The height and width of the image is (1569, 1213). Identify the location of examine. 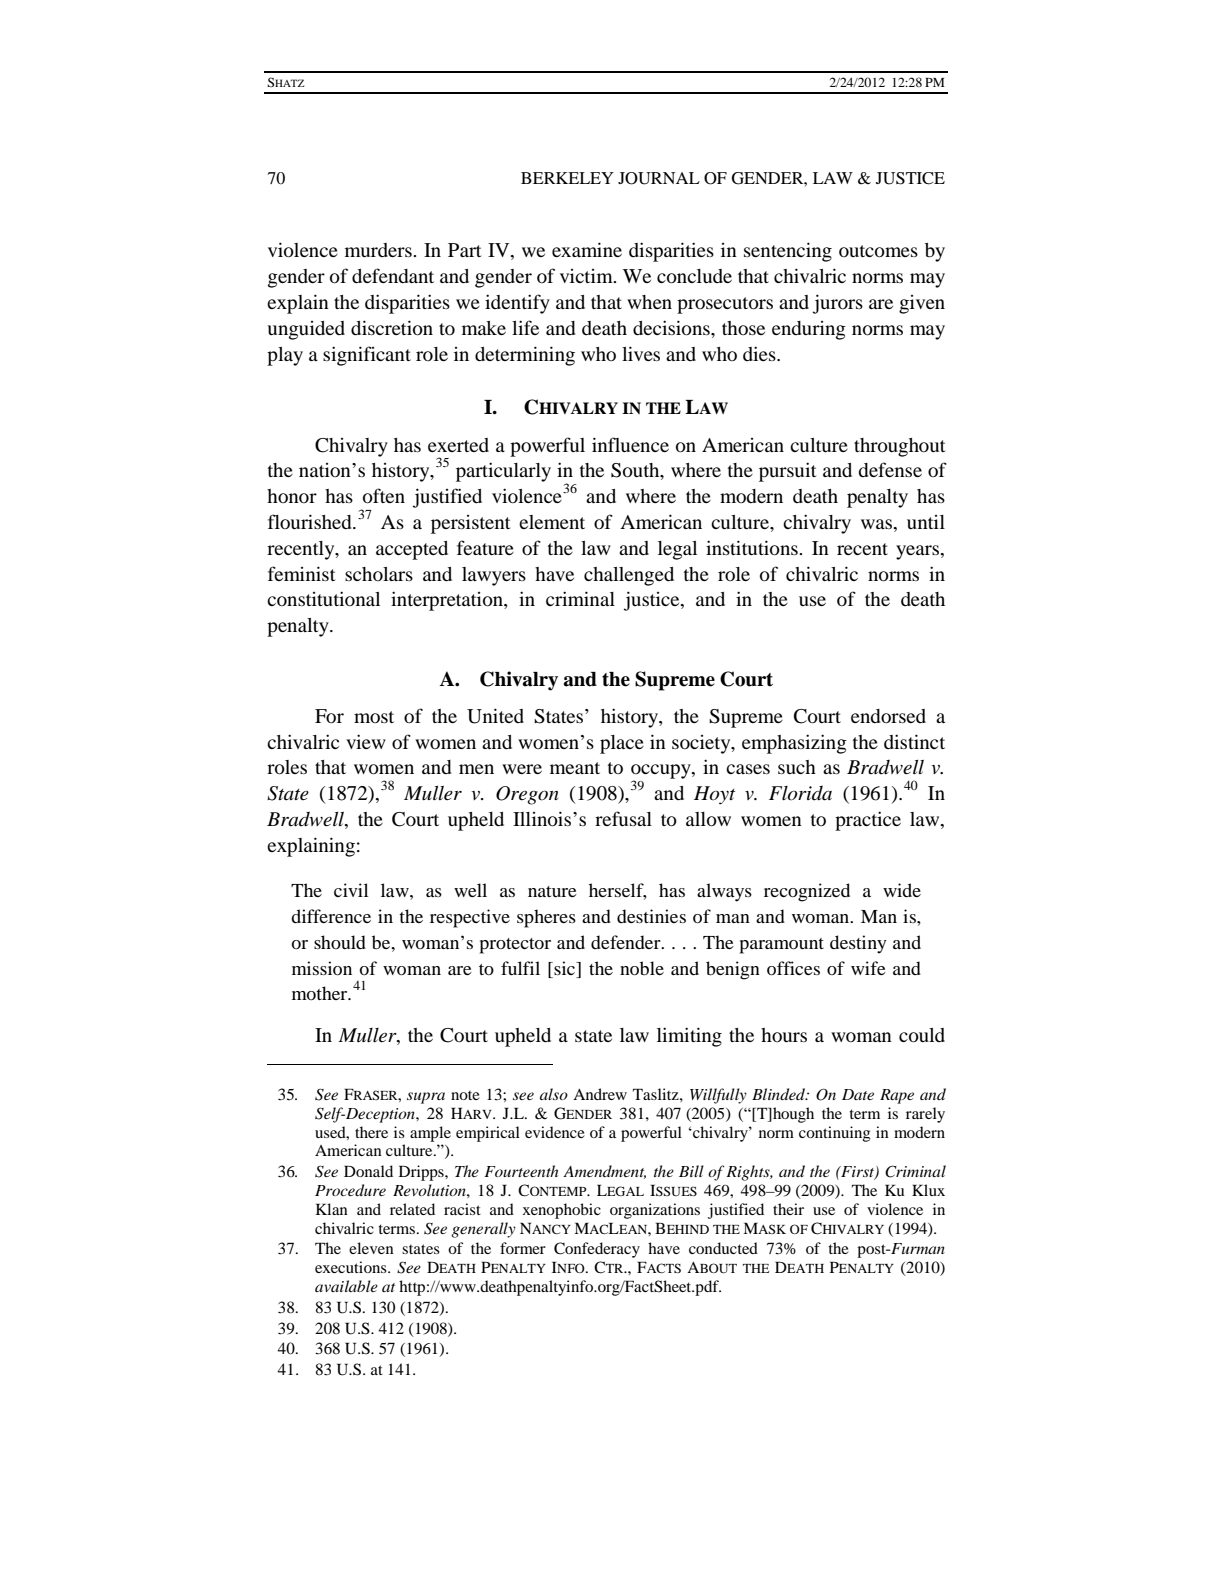
(587, 249).
